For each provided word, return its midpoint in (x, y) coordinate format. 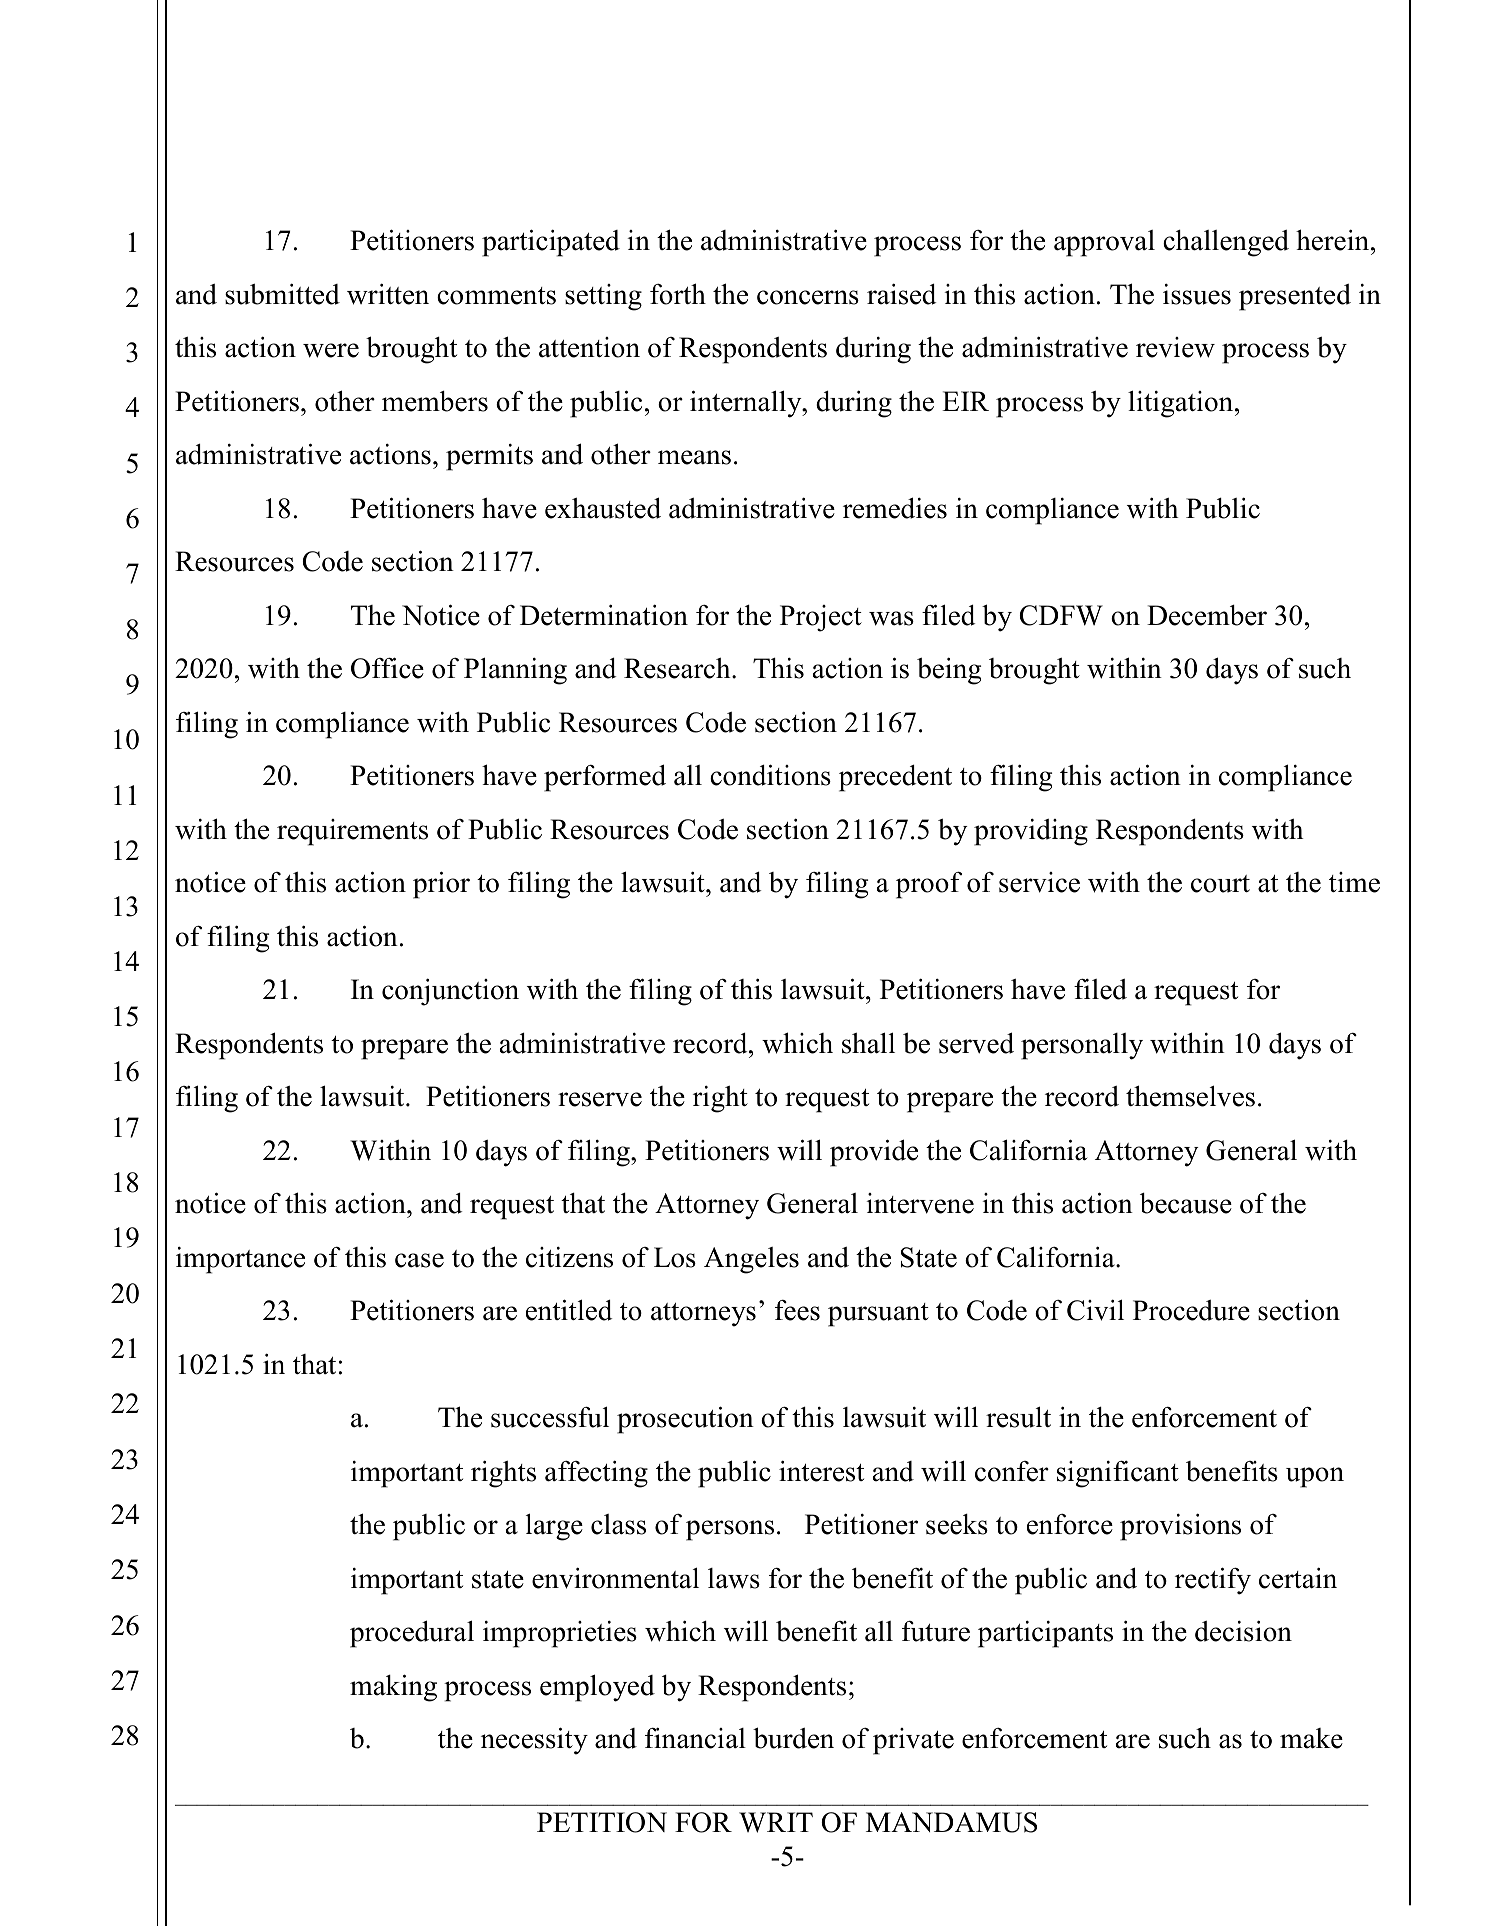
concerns (808, 297)
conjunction (450, 992)
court (1220, 884)
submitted (282, 294)
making (393, 1688)
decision (1243, 1631)
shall (868, 1043)
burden (793, 1738)
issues (1197, 294)
